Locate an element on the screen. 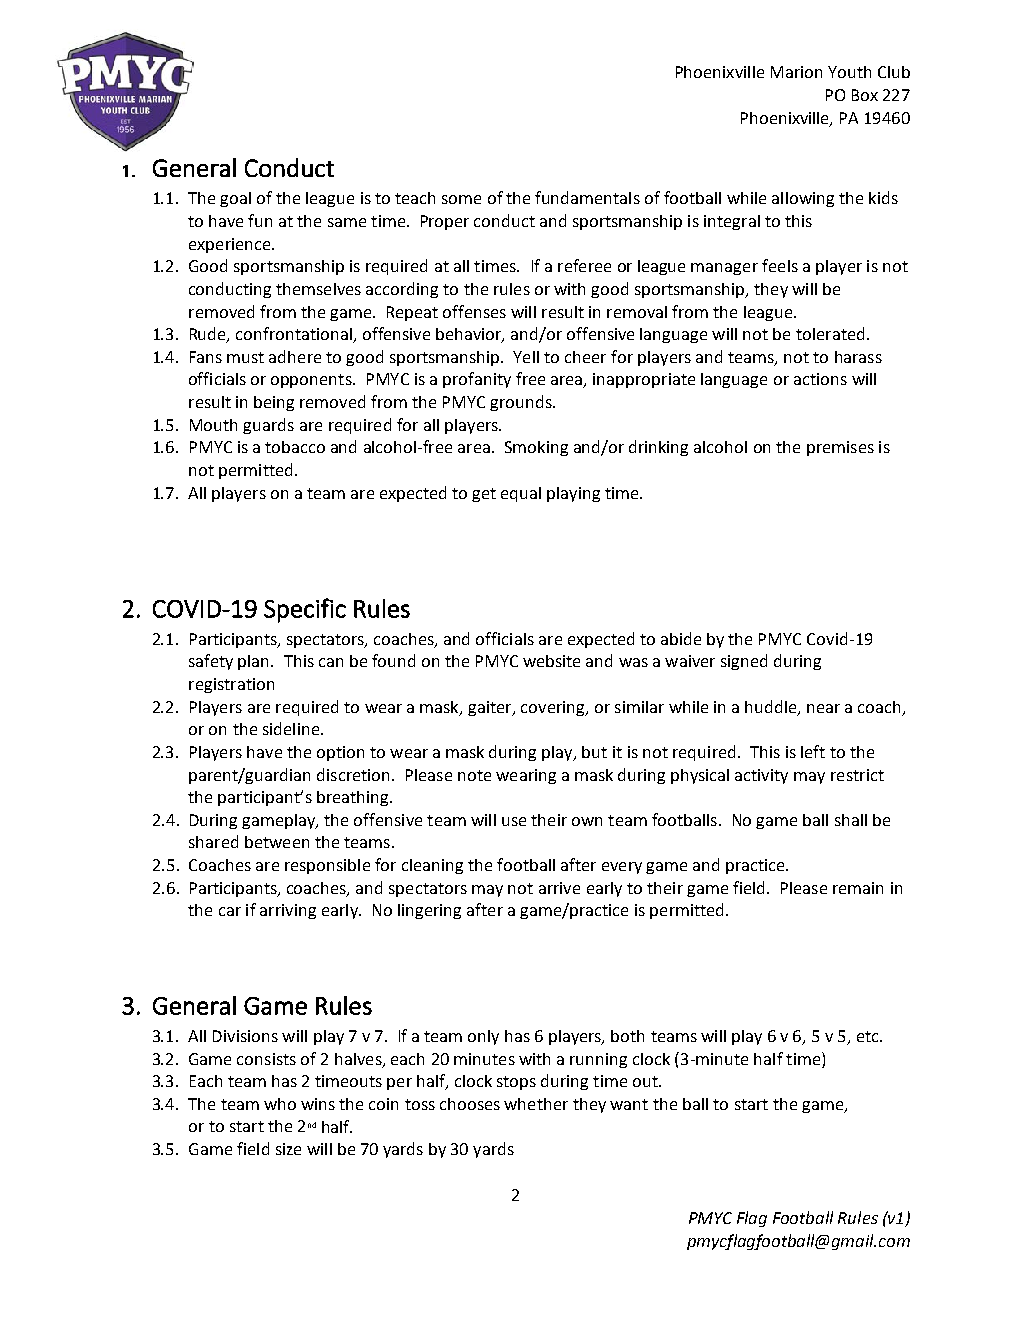 Image resolution: width=1032 pixels, height=1335 pixels. goal is located at coordinates (235, 199).
